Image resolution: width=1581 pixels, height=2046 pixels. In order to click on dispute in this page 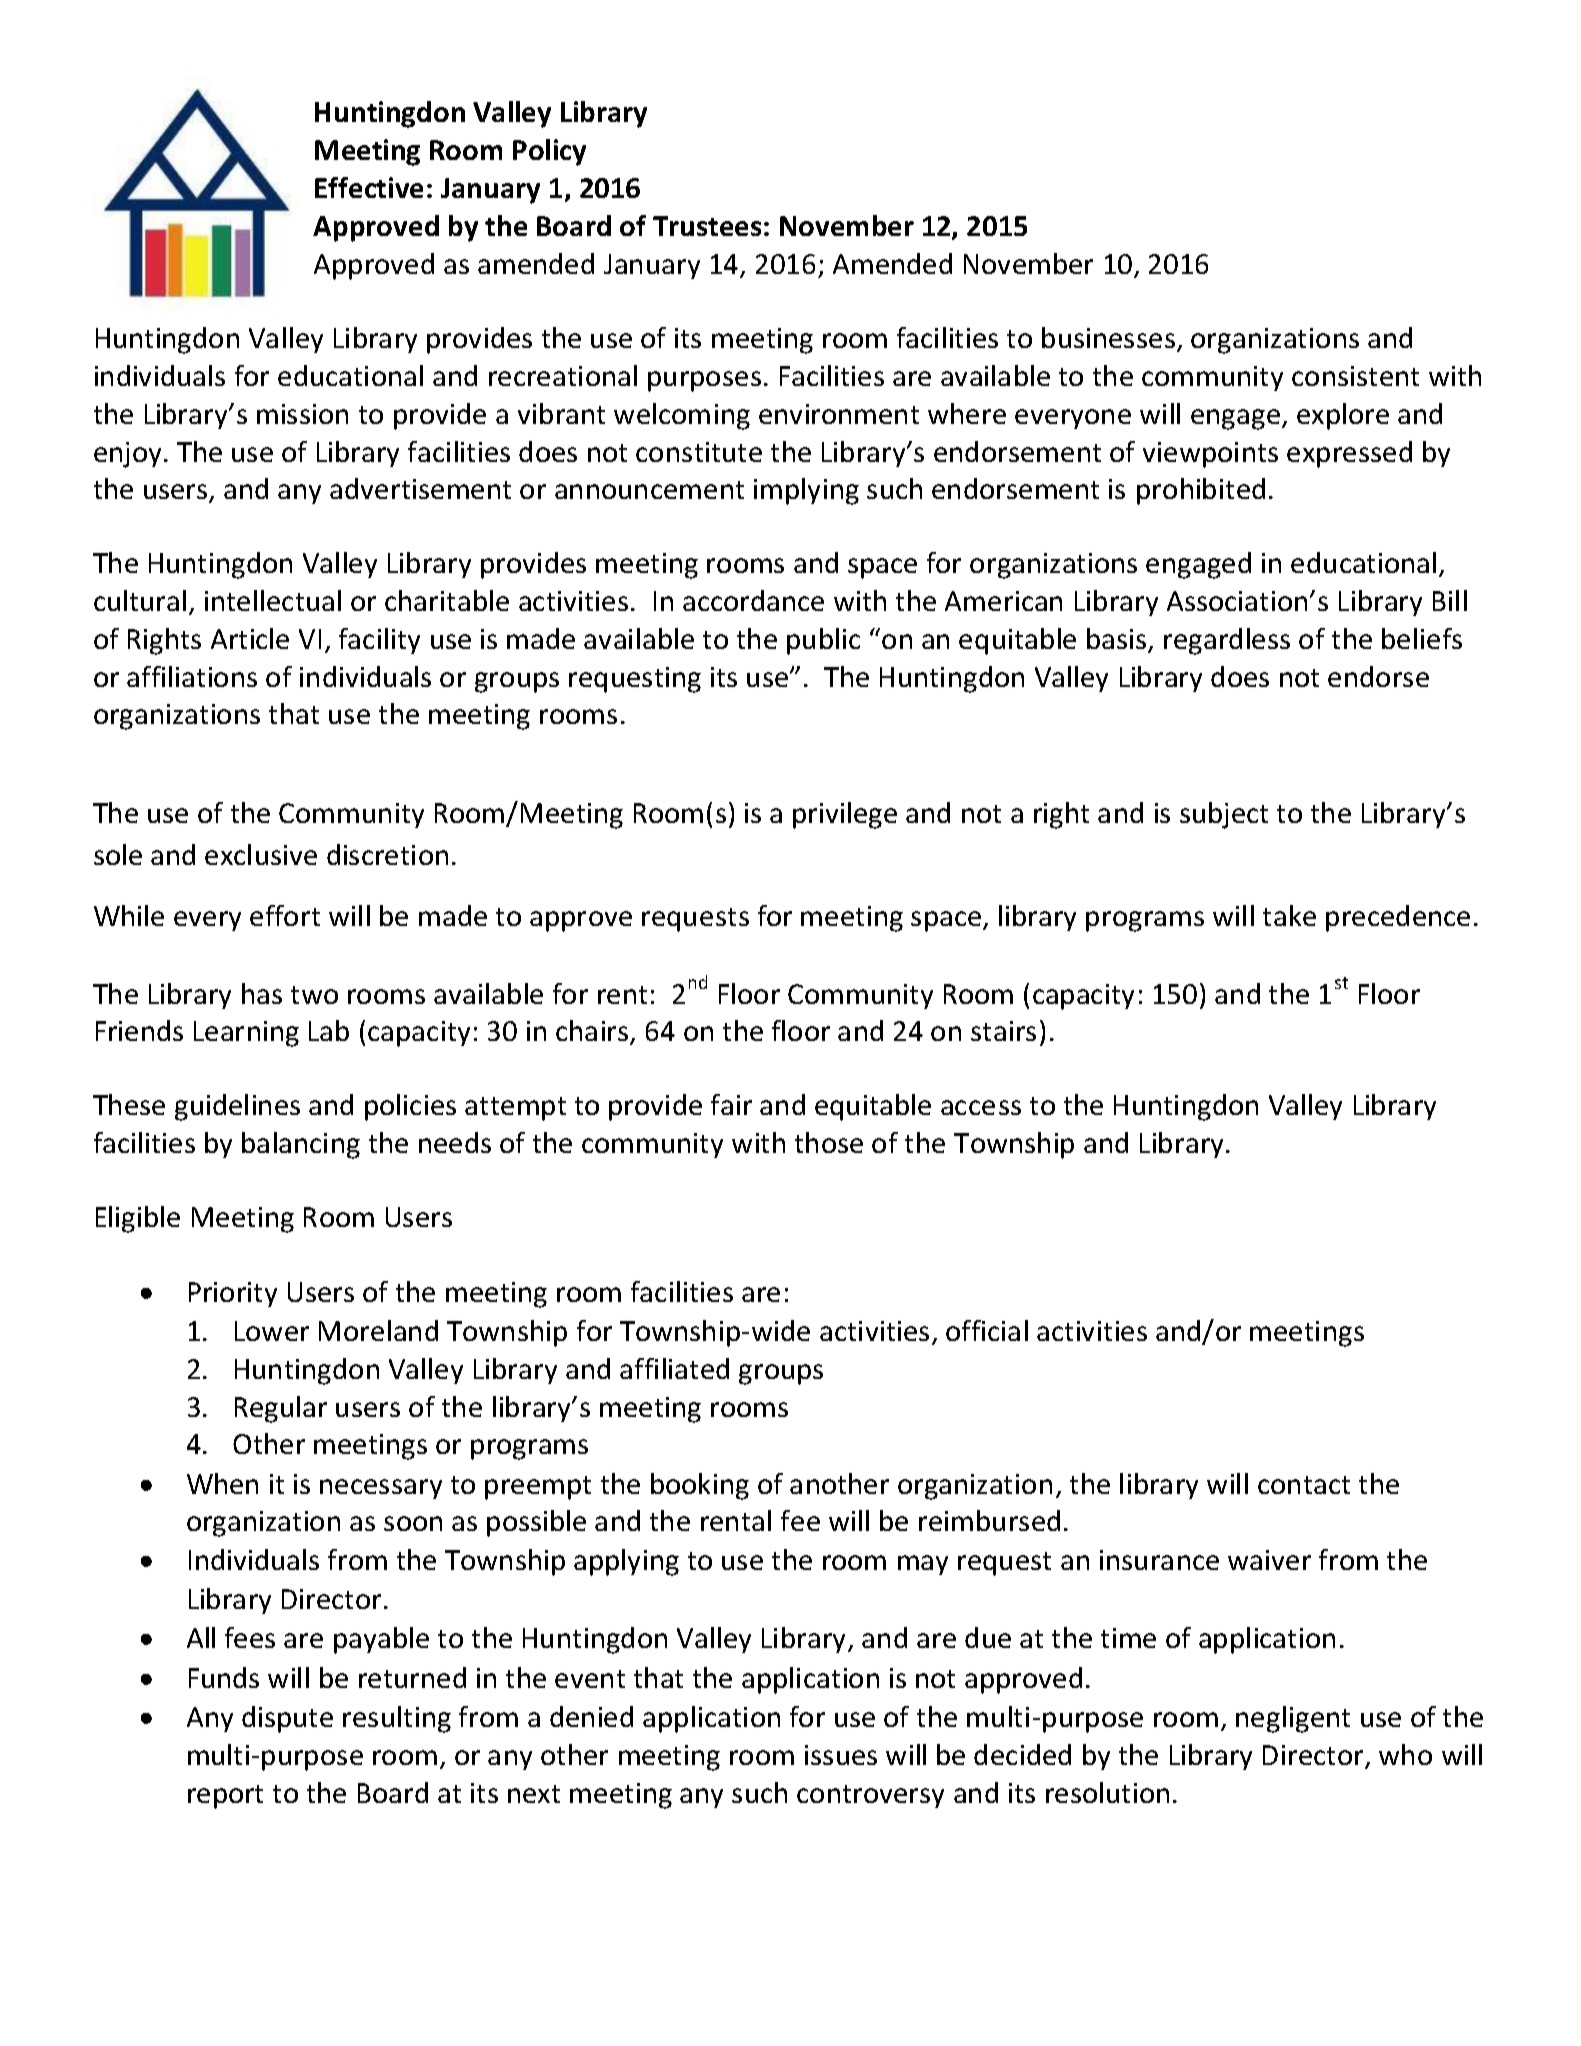, I will do `click(287, 1719)`.
